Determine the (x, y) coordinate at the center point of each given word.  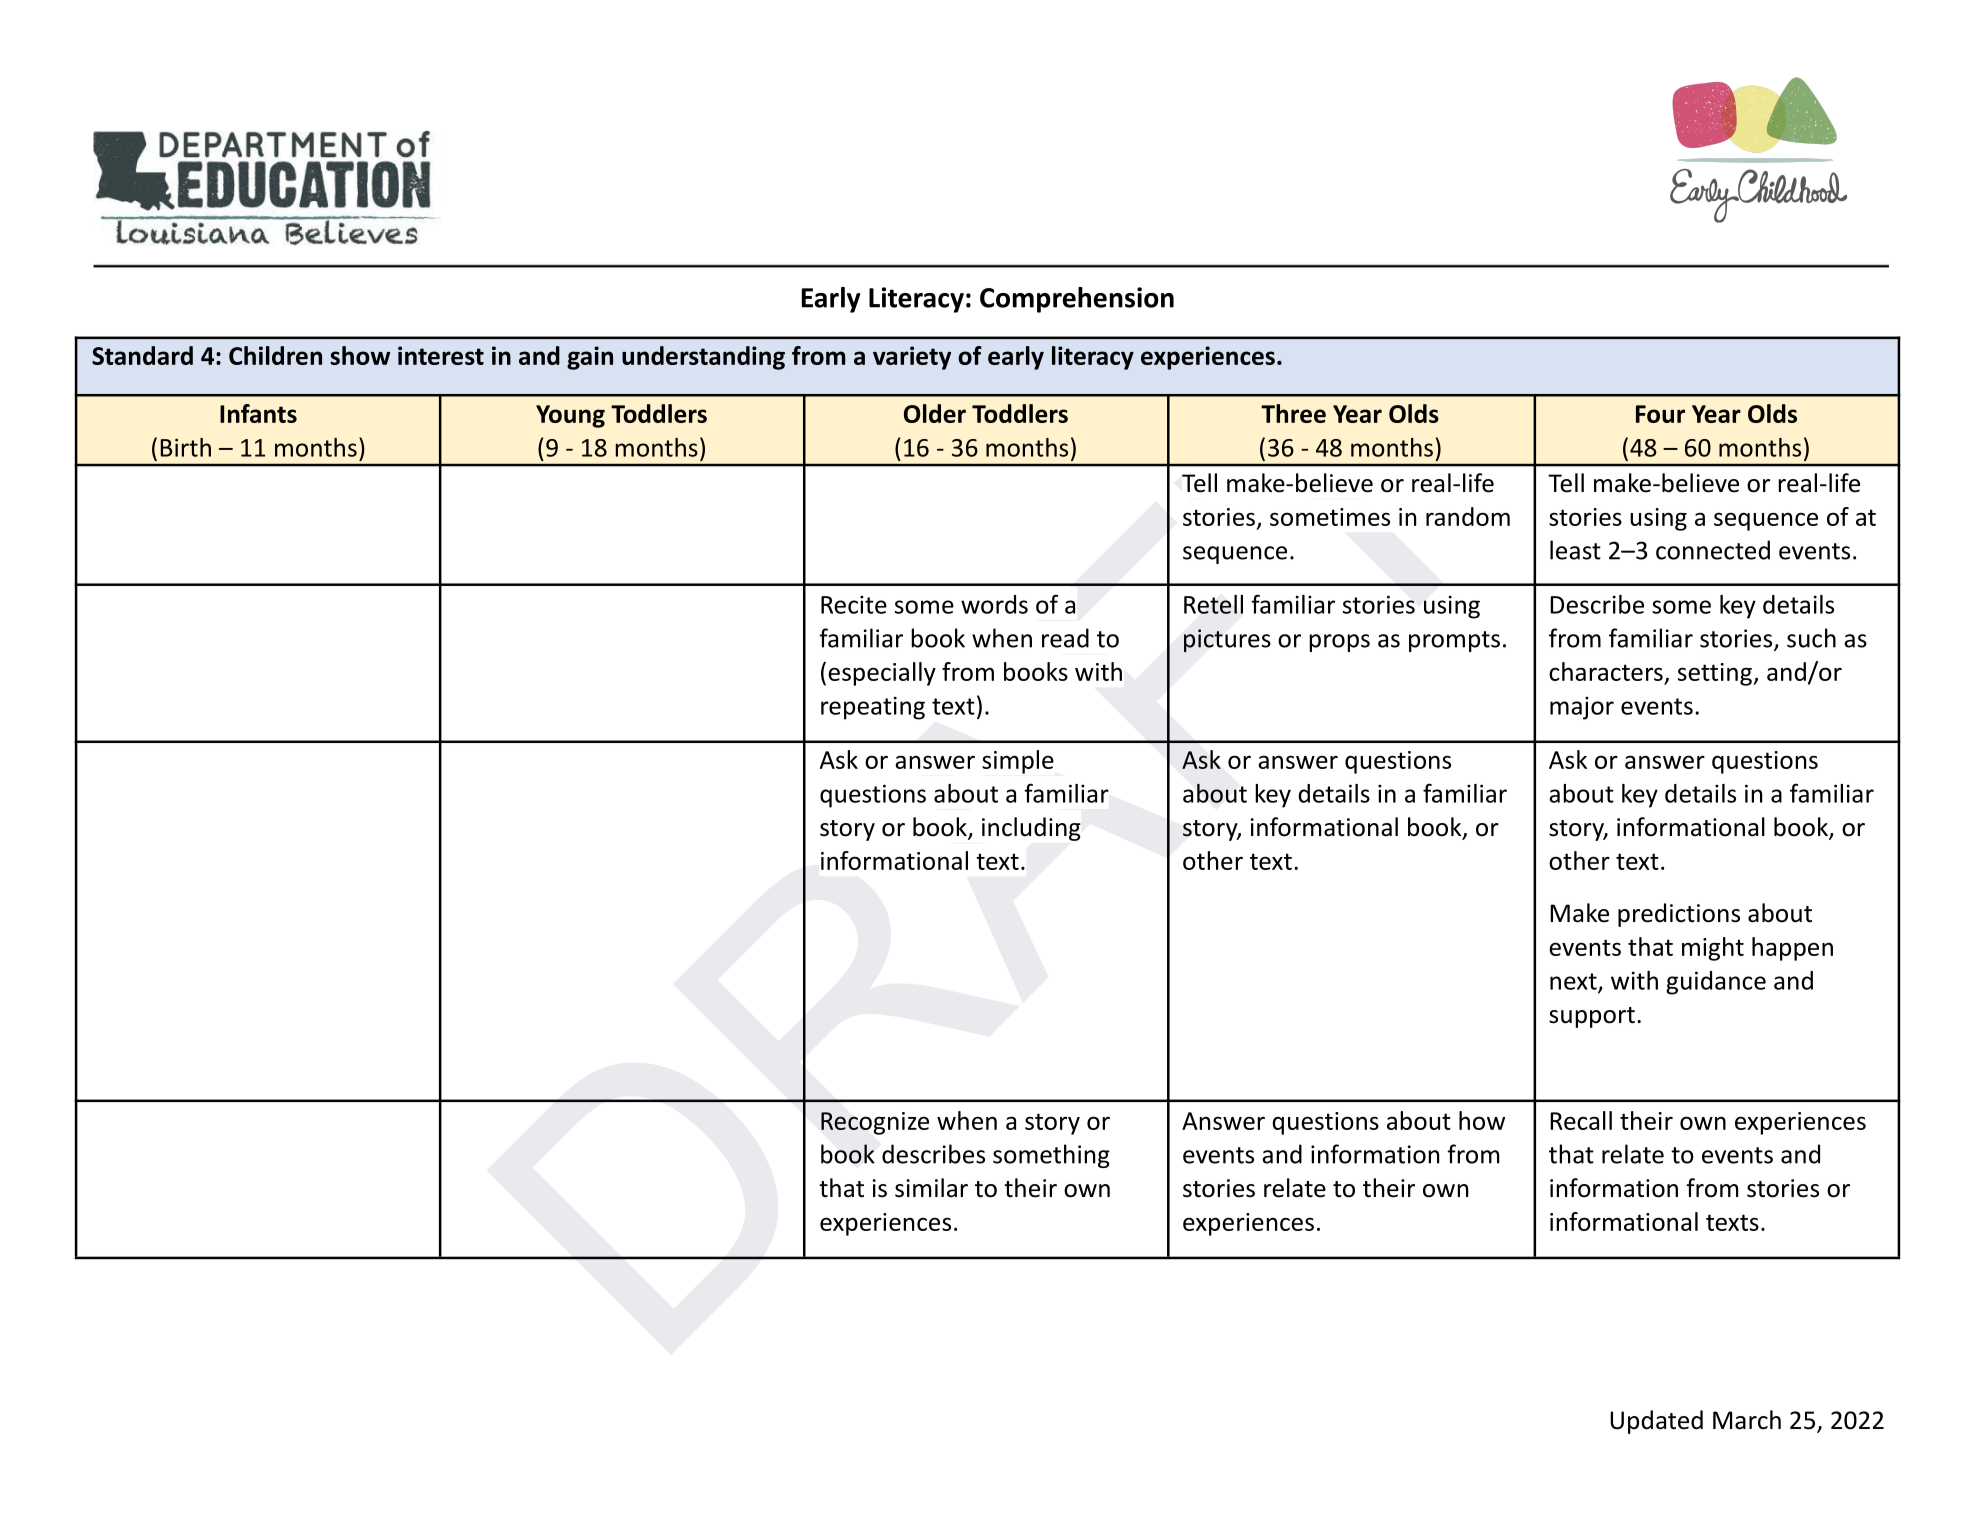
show (360, 355)
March (1747, 1420)
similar (931, 1188)
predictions (1679, 915)
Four (1660, 414)
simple (1018, 762)
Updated (1656, 1422)
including (1031, 829)
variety (912, 358)
